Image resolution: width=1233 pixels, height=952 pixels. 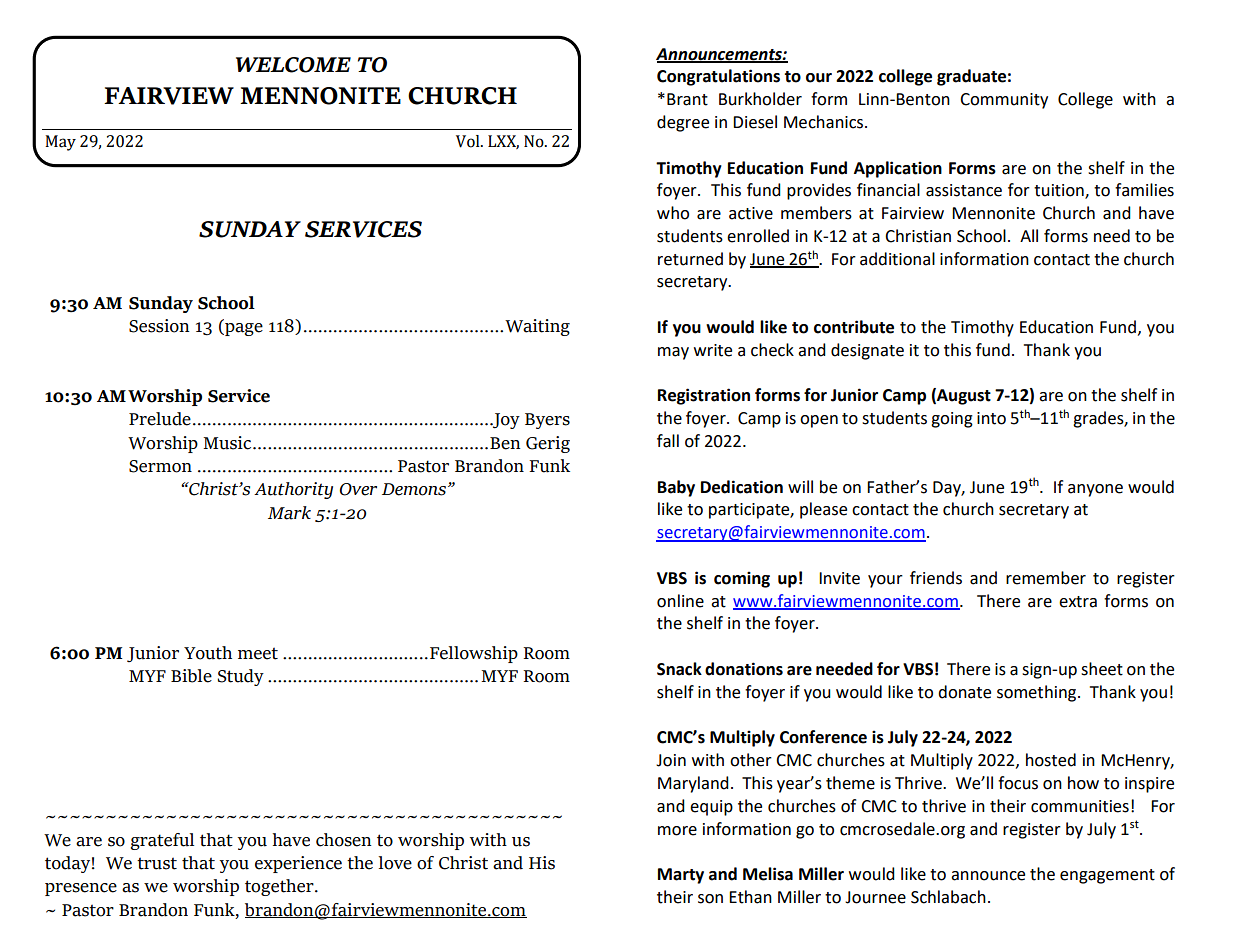 I want to click on additional, so click(x=897, y=259).
